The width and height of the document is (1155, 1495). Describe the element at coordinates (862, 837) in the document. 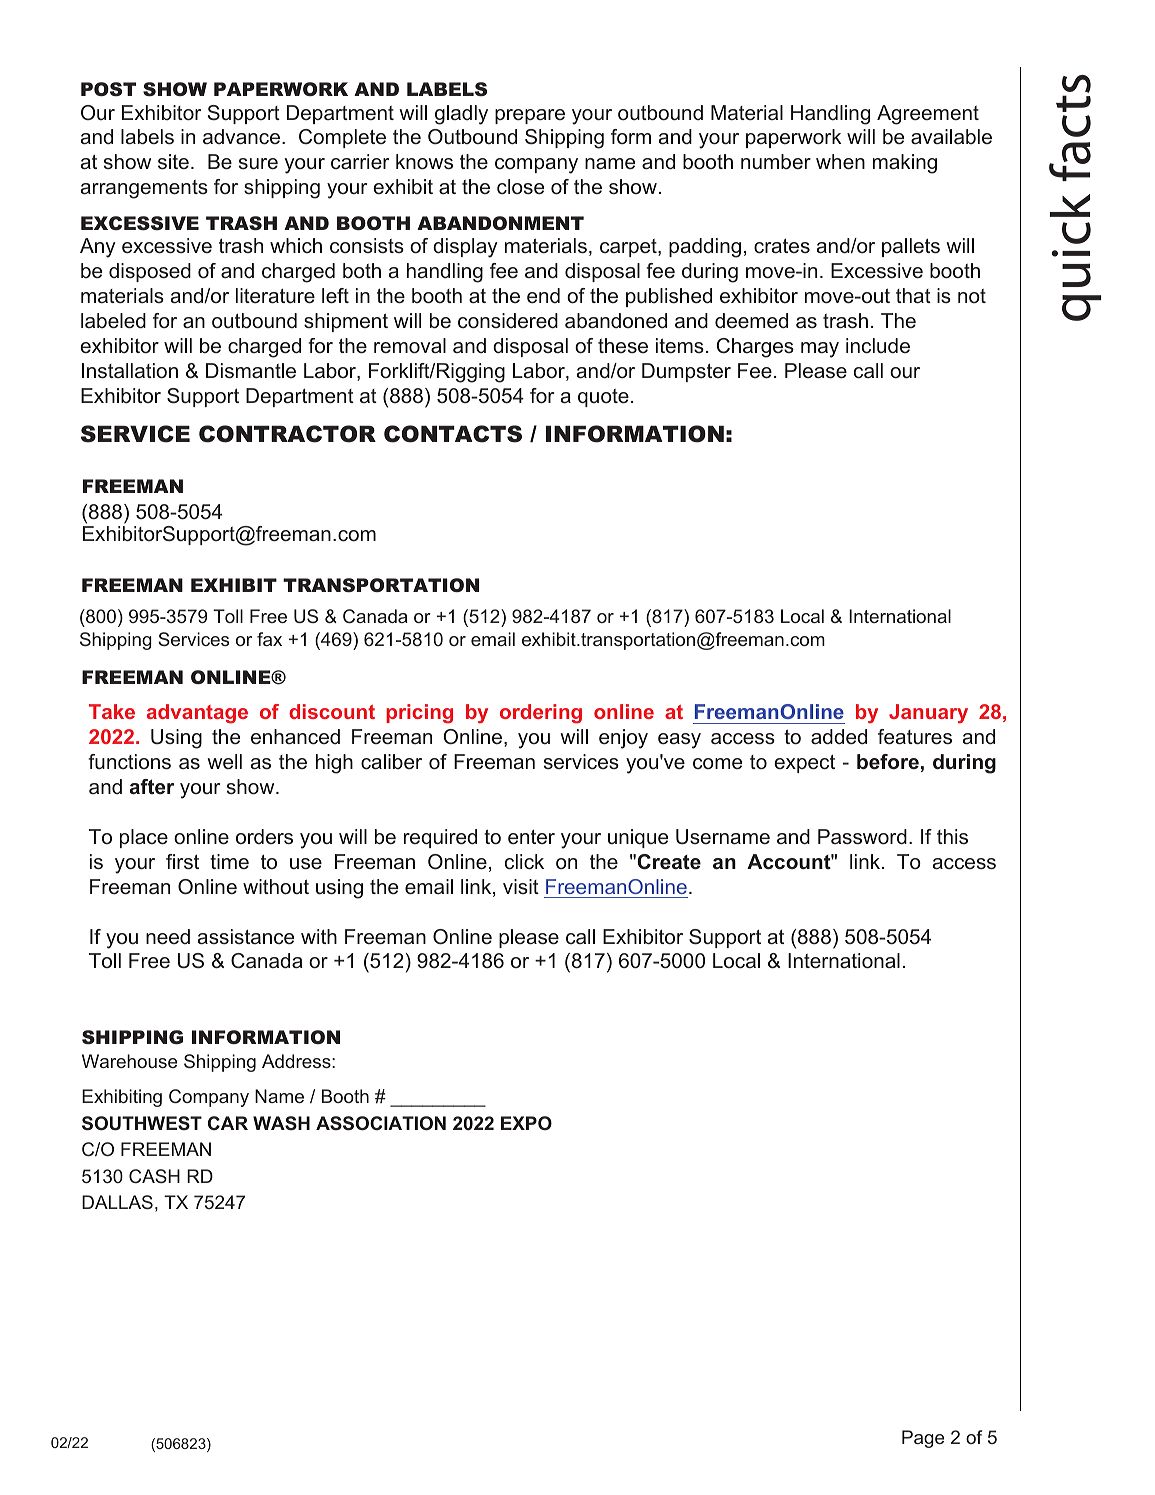

I see `Password` at that location.
